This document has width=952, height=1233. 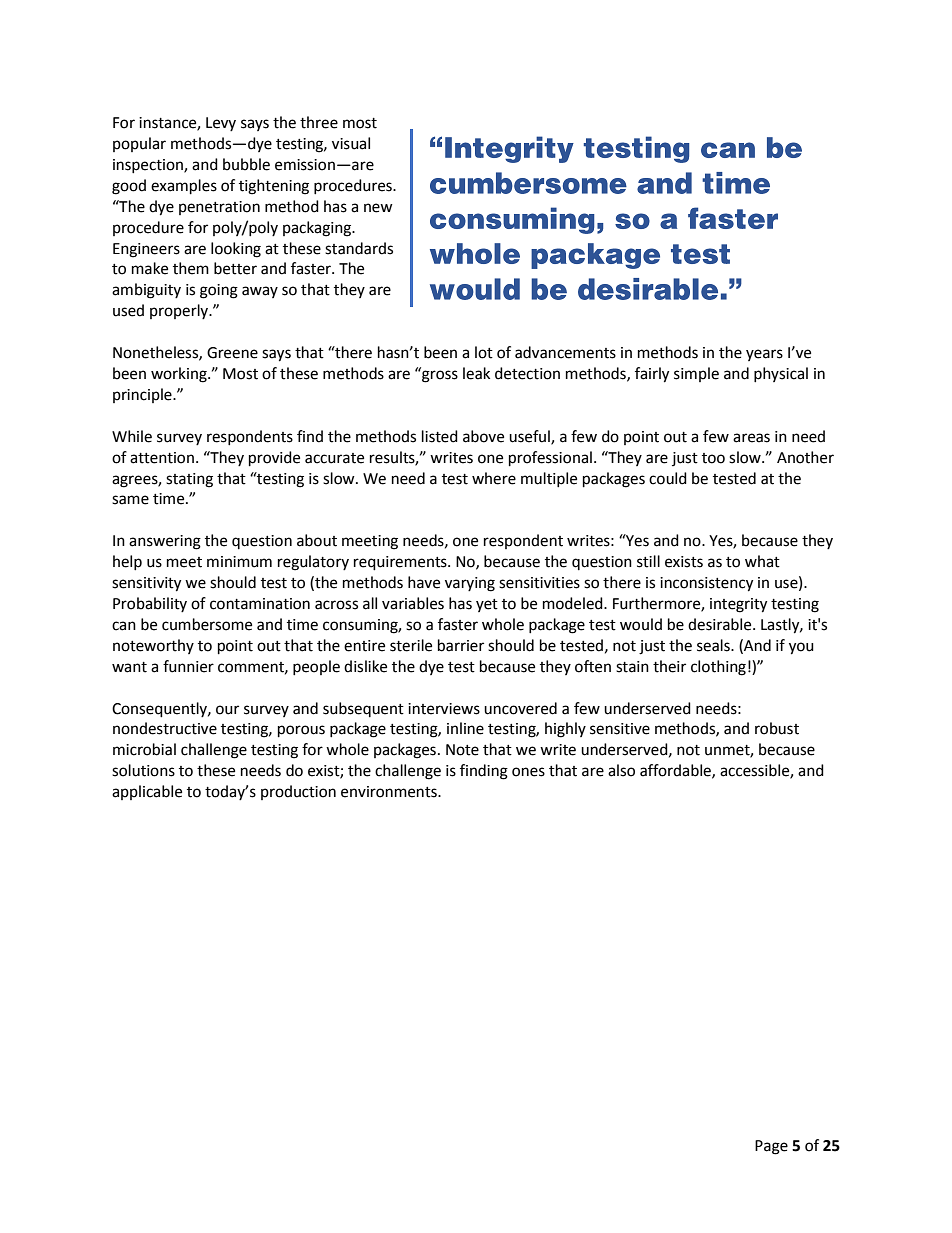 What do you see at coordinates (147, 792) in the document?
I see `applicable` at bounding box center [147, 792].
